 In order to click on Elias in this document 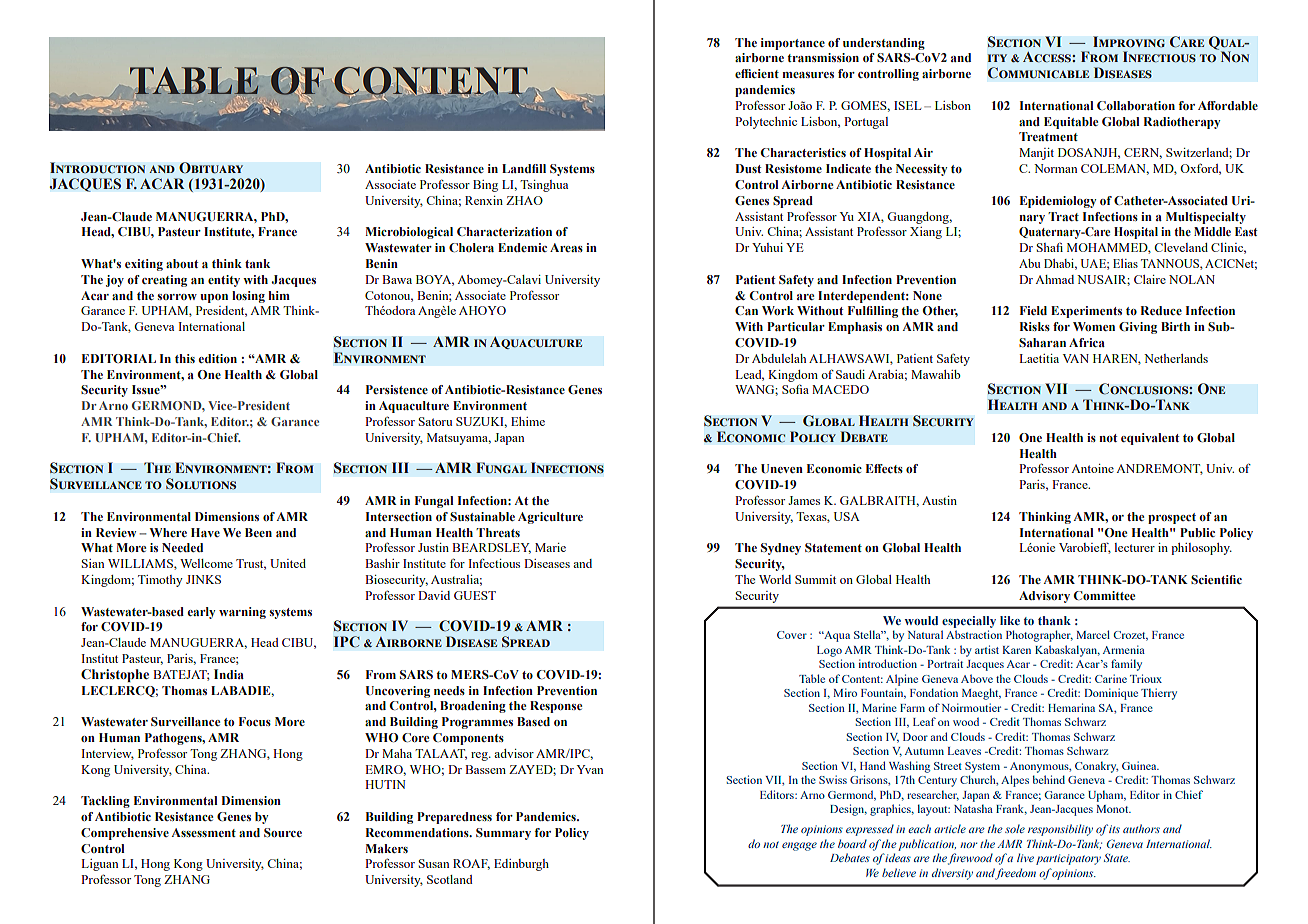, I will do `click(1125, 263)`.
